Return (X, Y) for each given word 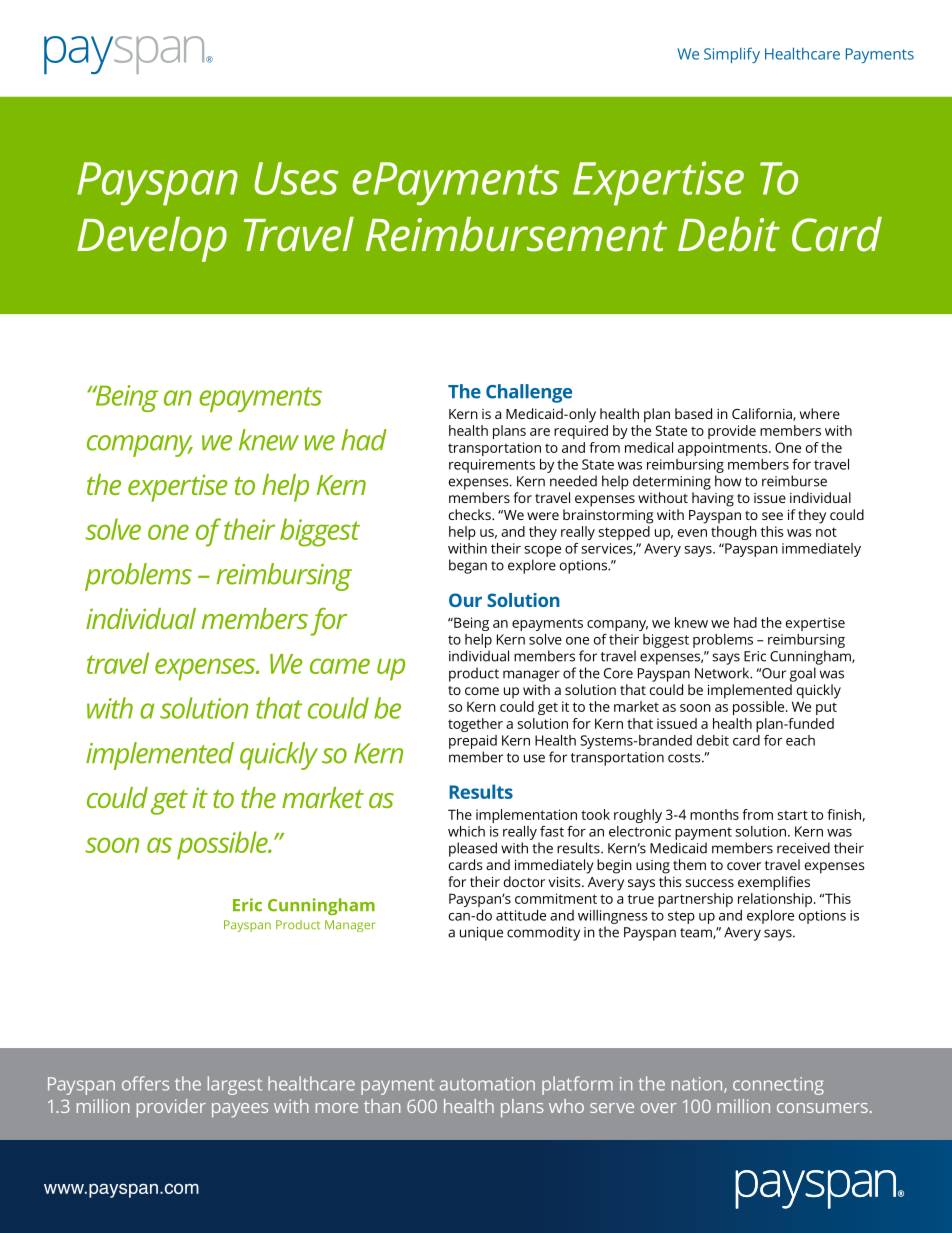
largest (235, 1085)
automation (487, 1084)
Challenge (529, 393)
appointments (724, 449)
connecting (778, 1086)
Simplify (732, 55)
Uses (296, 178)
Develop (152, 239)
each (800, 740)
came (340, 666)
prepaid (473, 742)
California (763, 414)
